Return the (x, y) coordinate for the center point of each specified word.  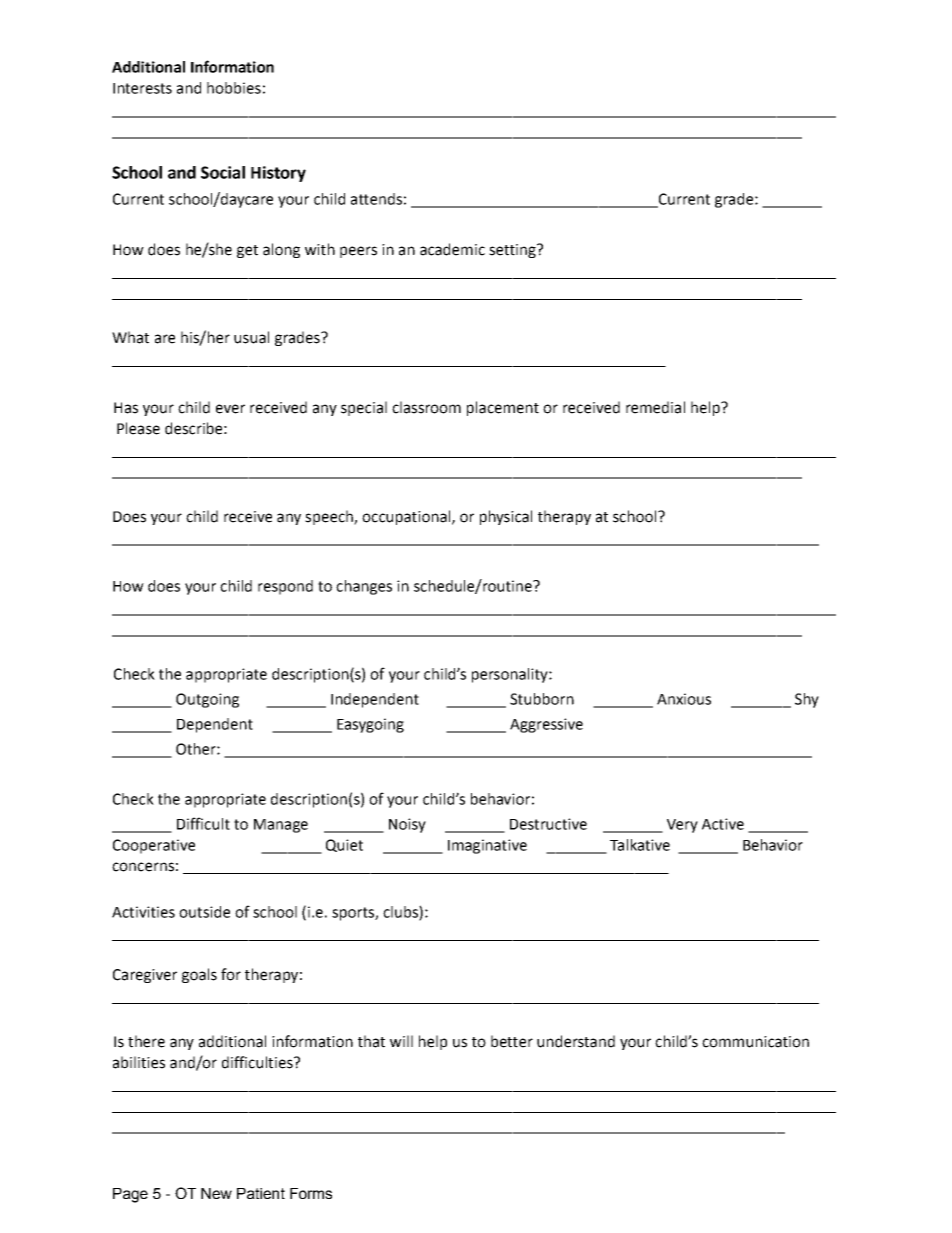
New (216, 1193)
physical (506, 517)
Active (723, 824)
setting (513, 251)
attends (376, 199)
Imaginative (487, 846)
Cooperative (154, 846)
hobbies (234, 88)
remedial (655, 407)
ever (230, 409)
